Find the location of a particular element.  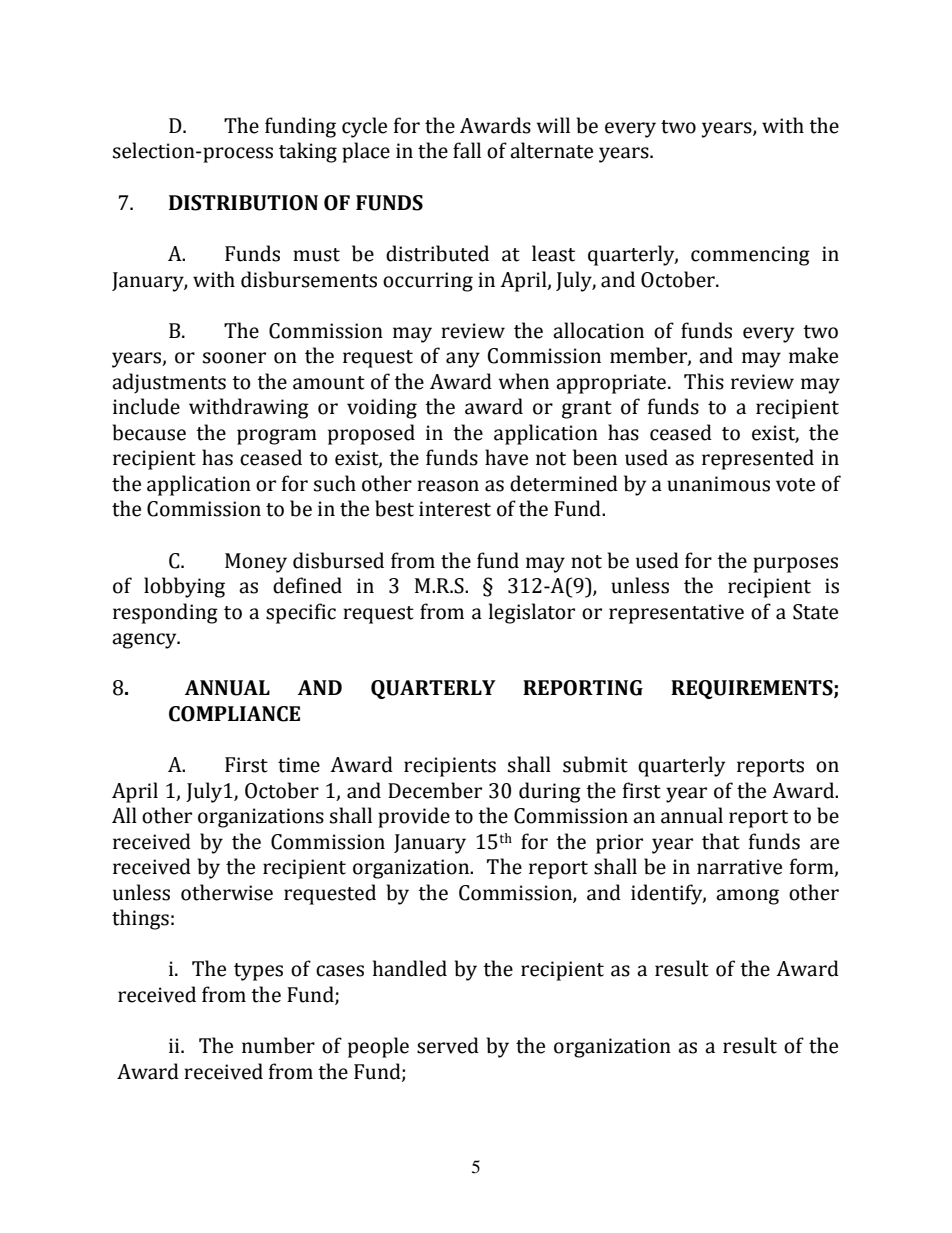

purposes is located at coordinates (795, 565).
